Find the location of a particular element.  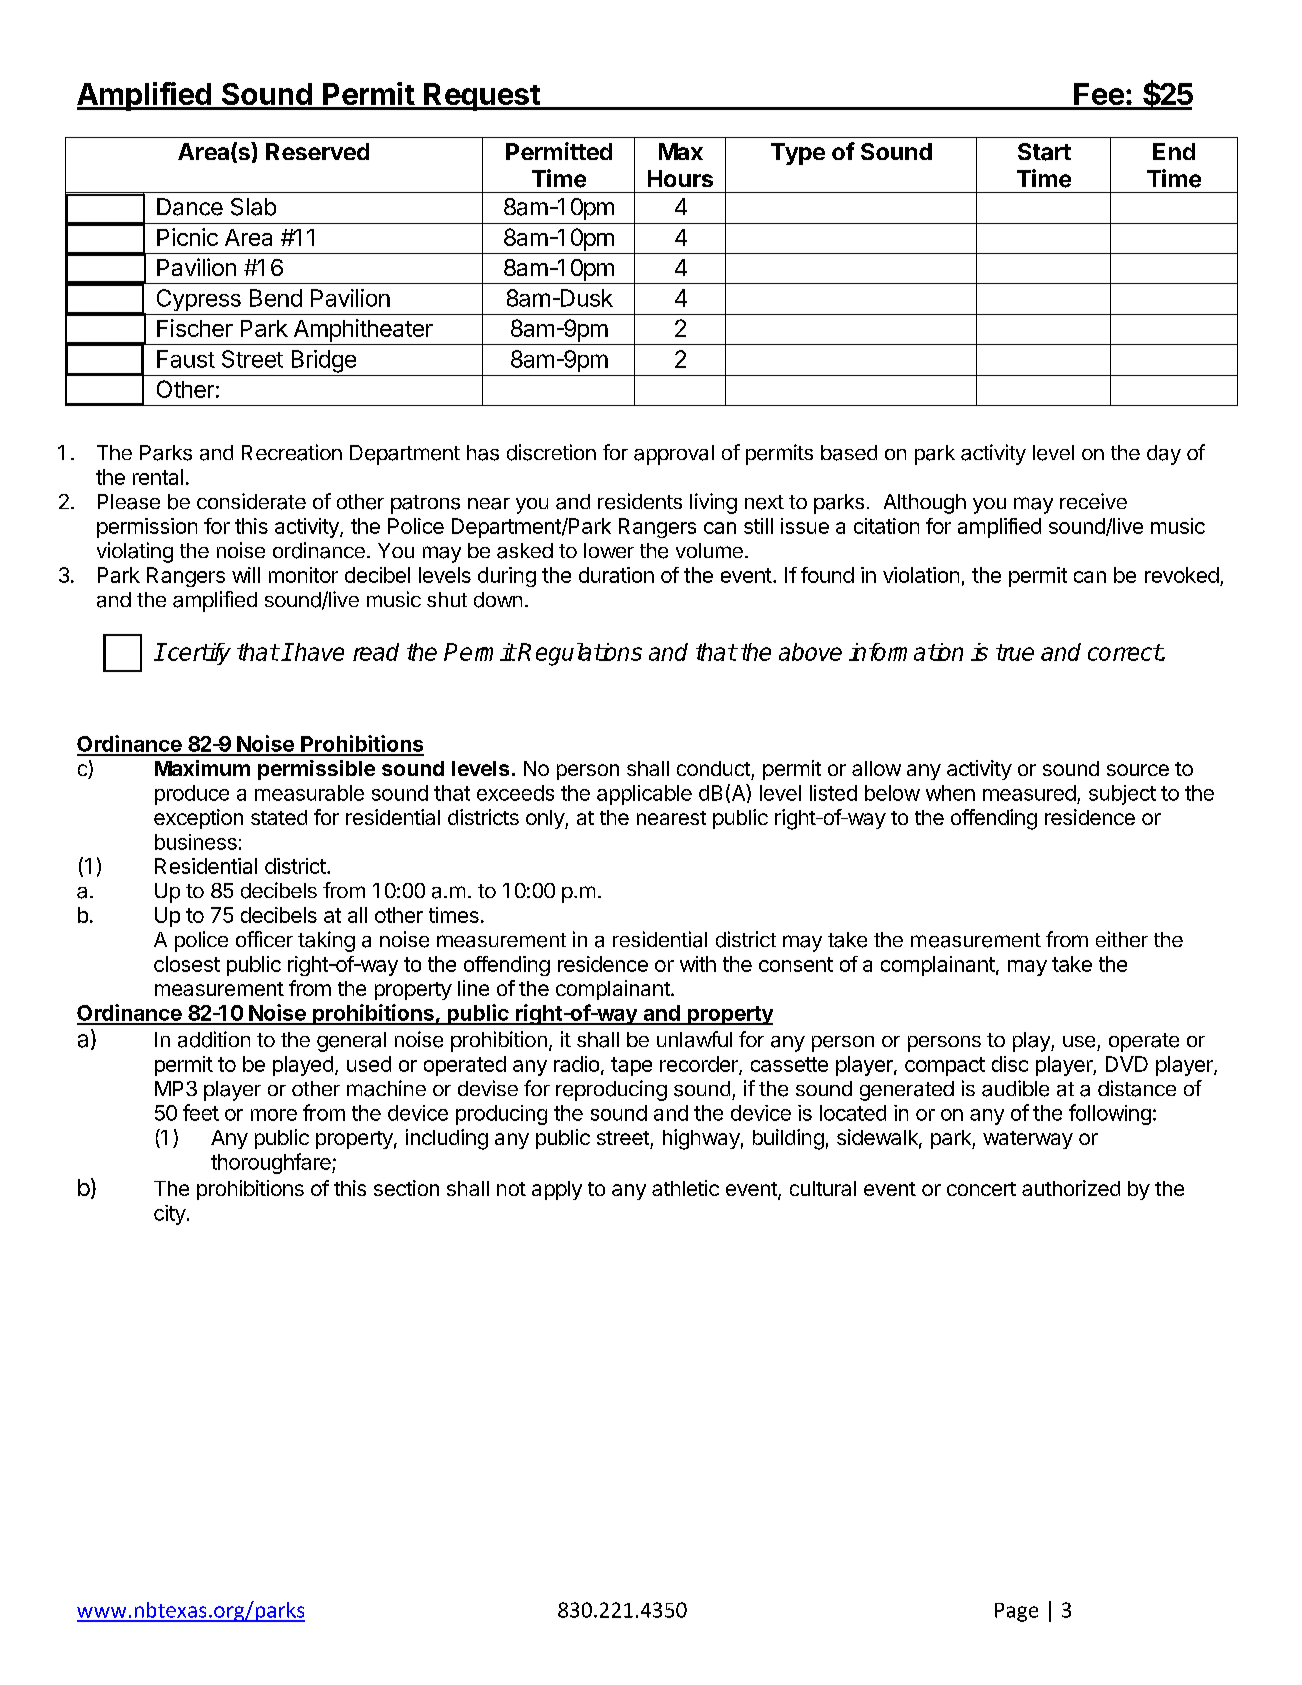

Start is located at coordinates (1044, 152).
